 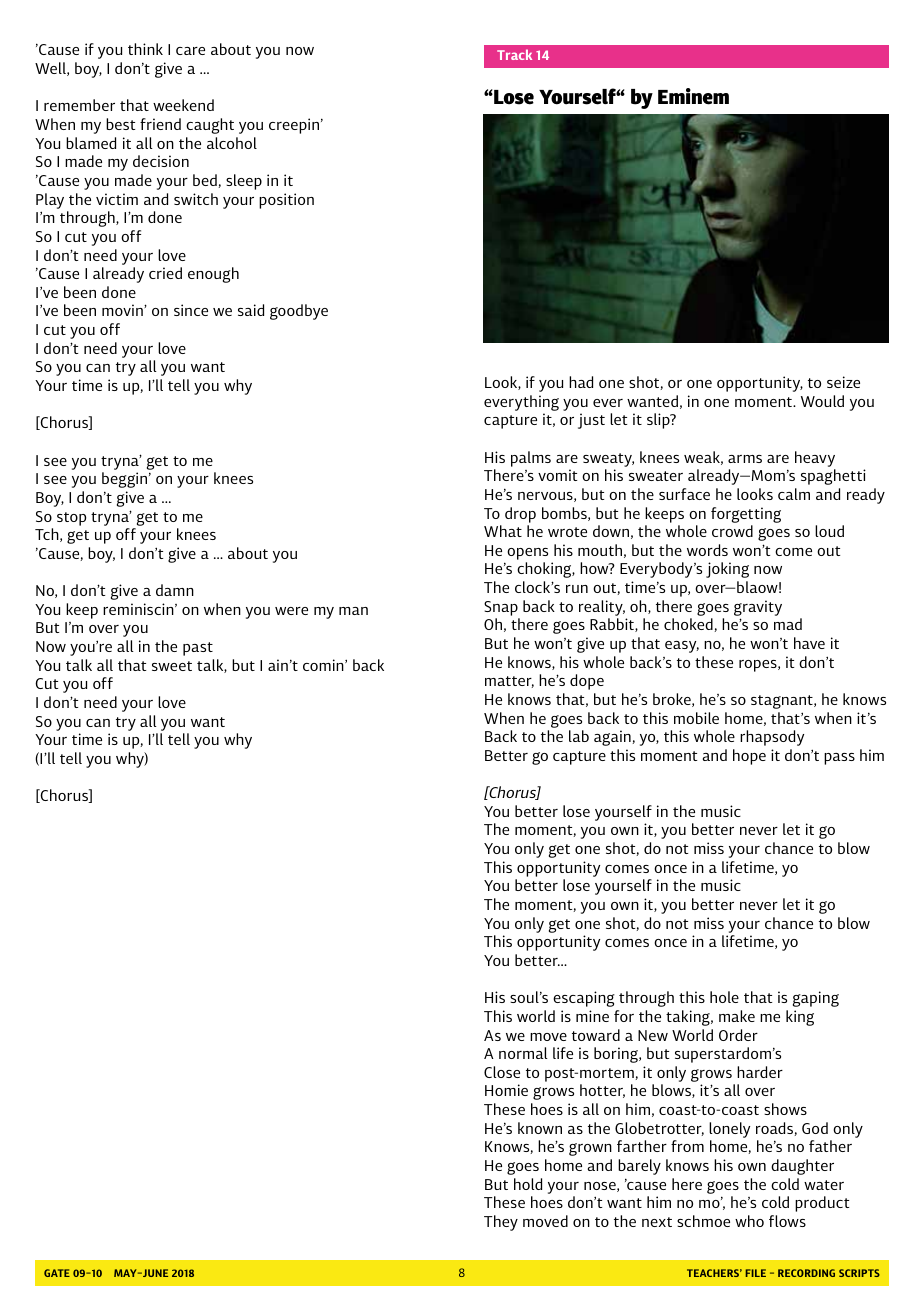 What do you see at coordinates (172, 666) in the image?
I see `sweet` at bounding box center [172, 666].
